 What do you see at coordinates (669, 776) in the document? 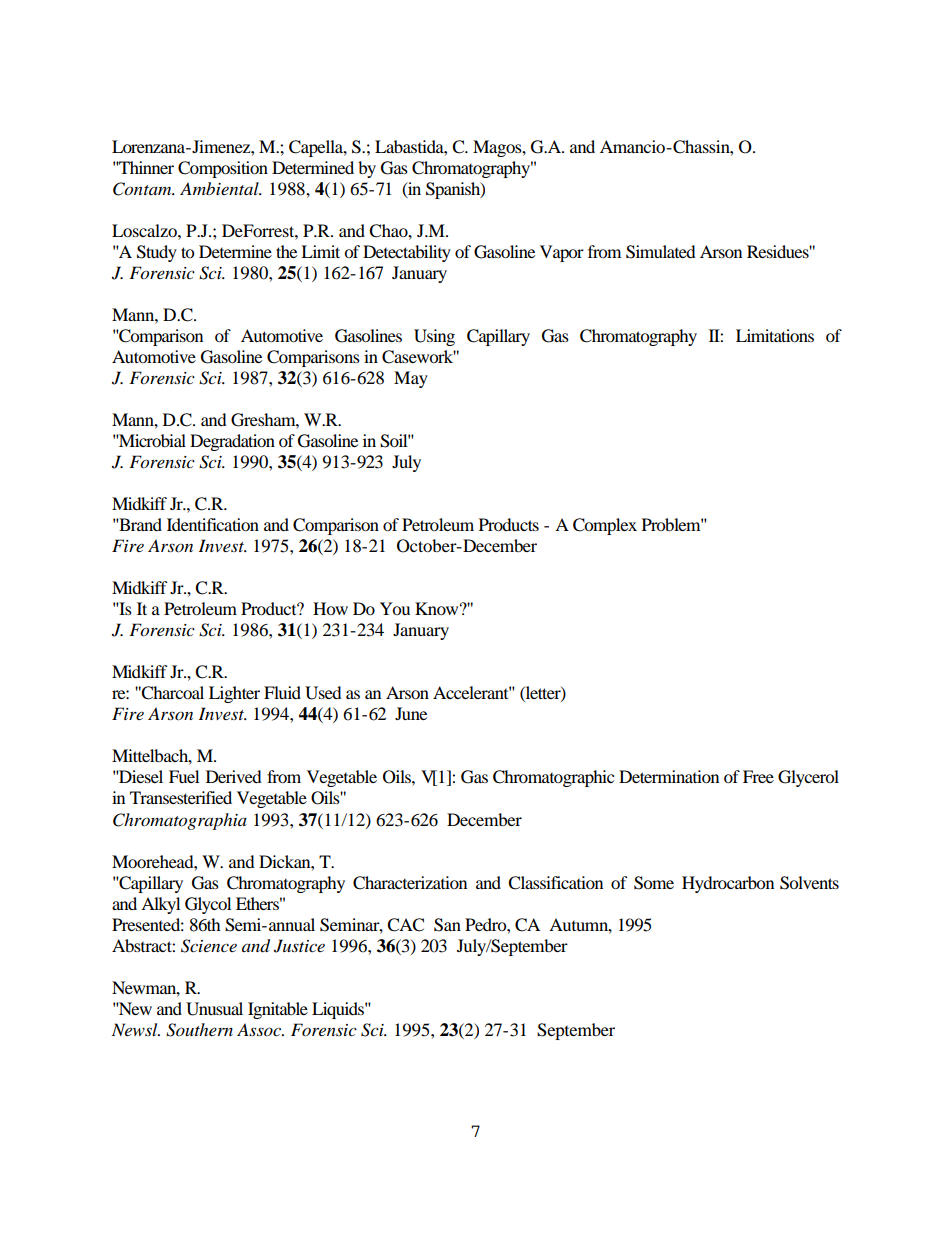
I see `Determination` at bounding box center [669, 776].
